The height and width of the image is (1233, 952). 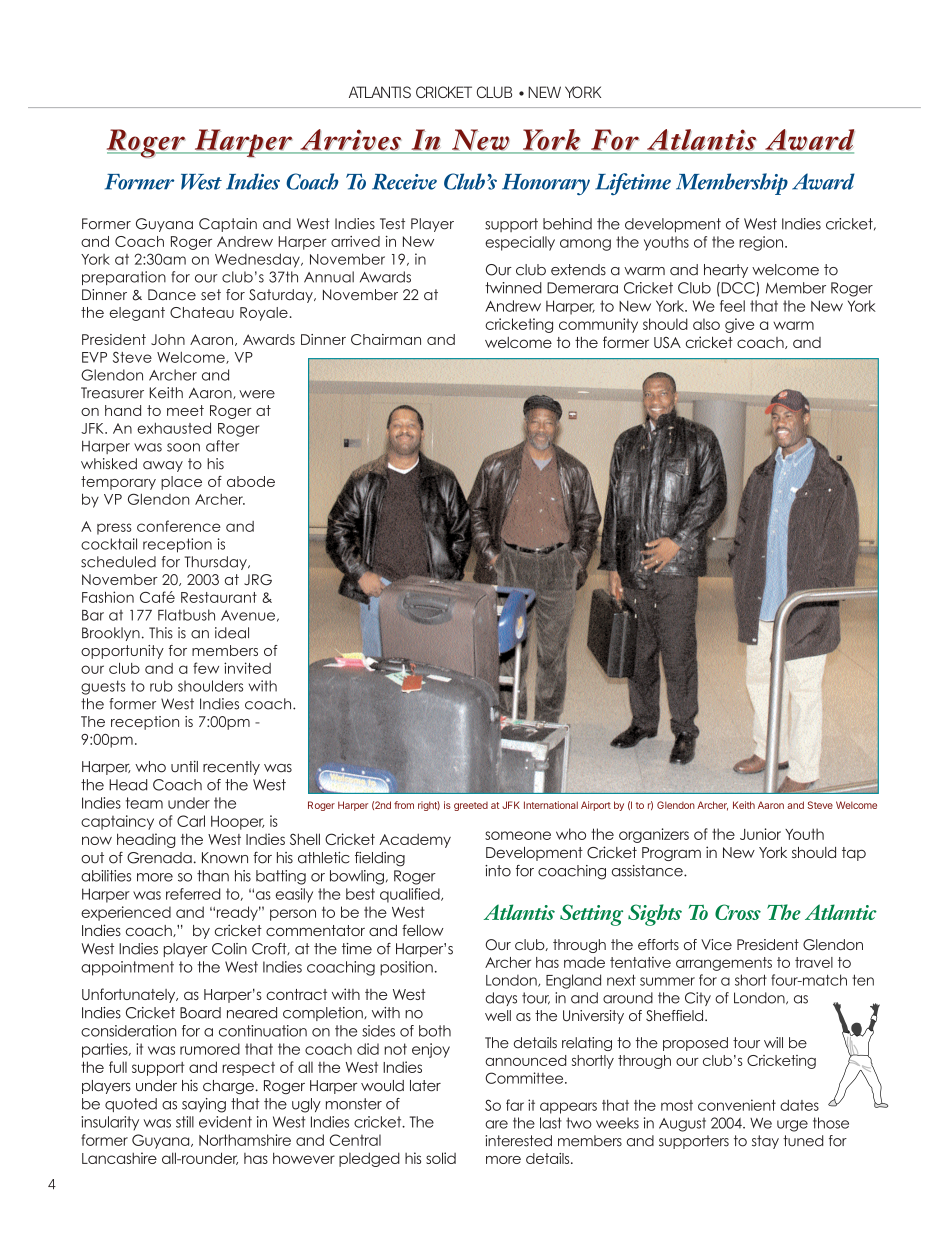 What do you see at coordinates (471, 806) in the image?
I see `greeted` at bounding box center [471, 806].
